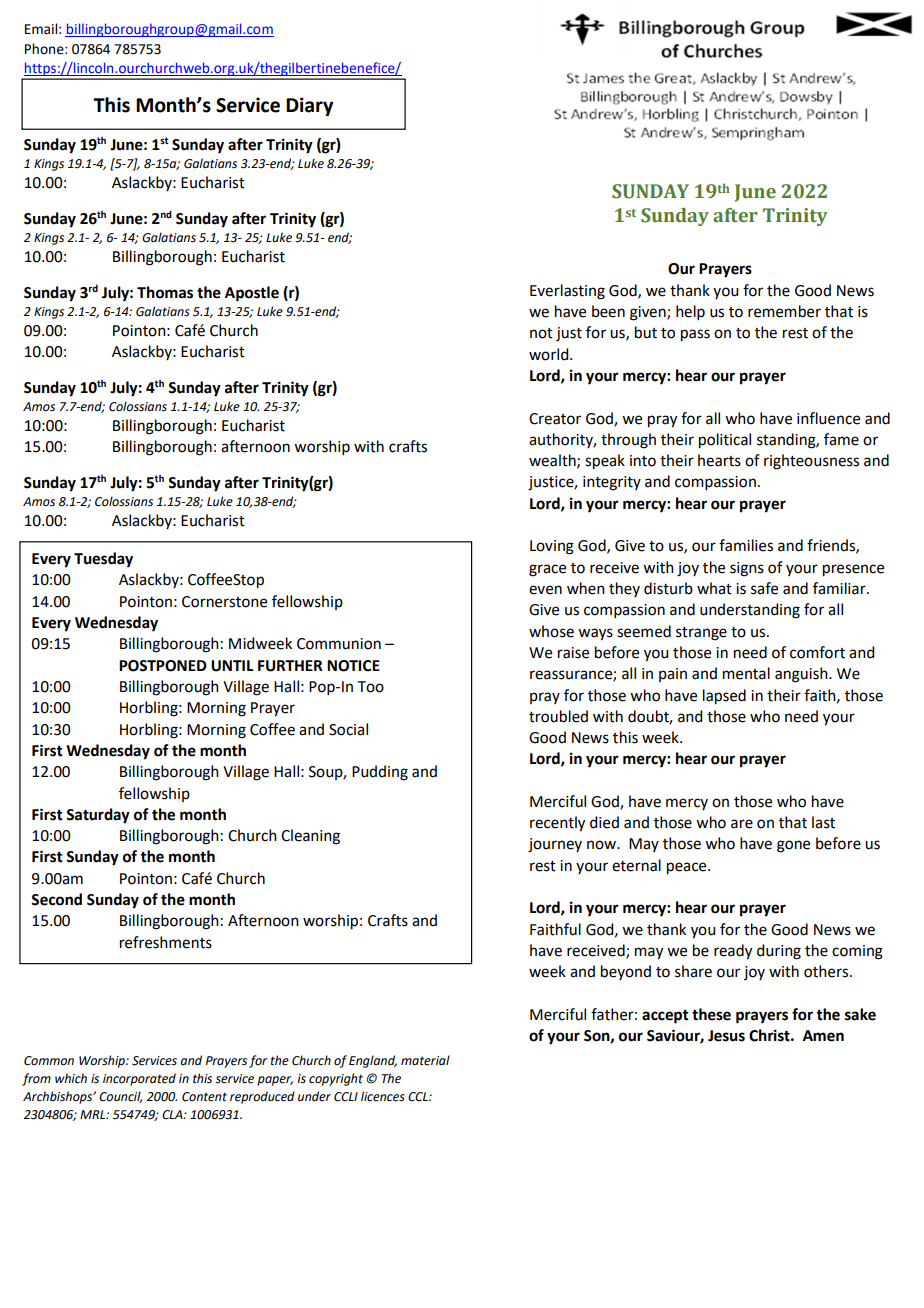 Image resolution: width=924 pixels, height=1308 pixels. I want to click on gone, so click(793, 846).
